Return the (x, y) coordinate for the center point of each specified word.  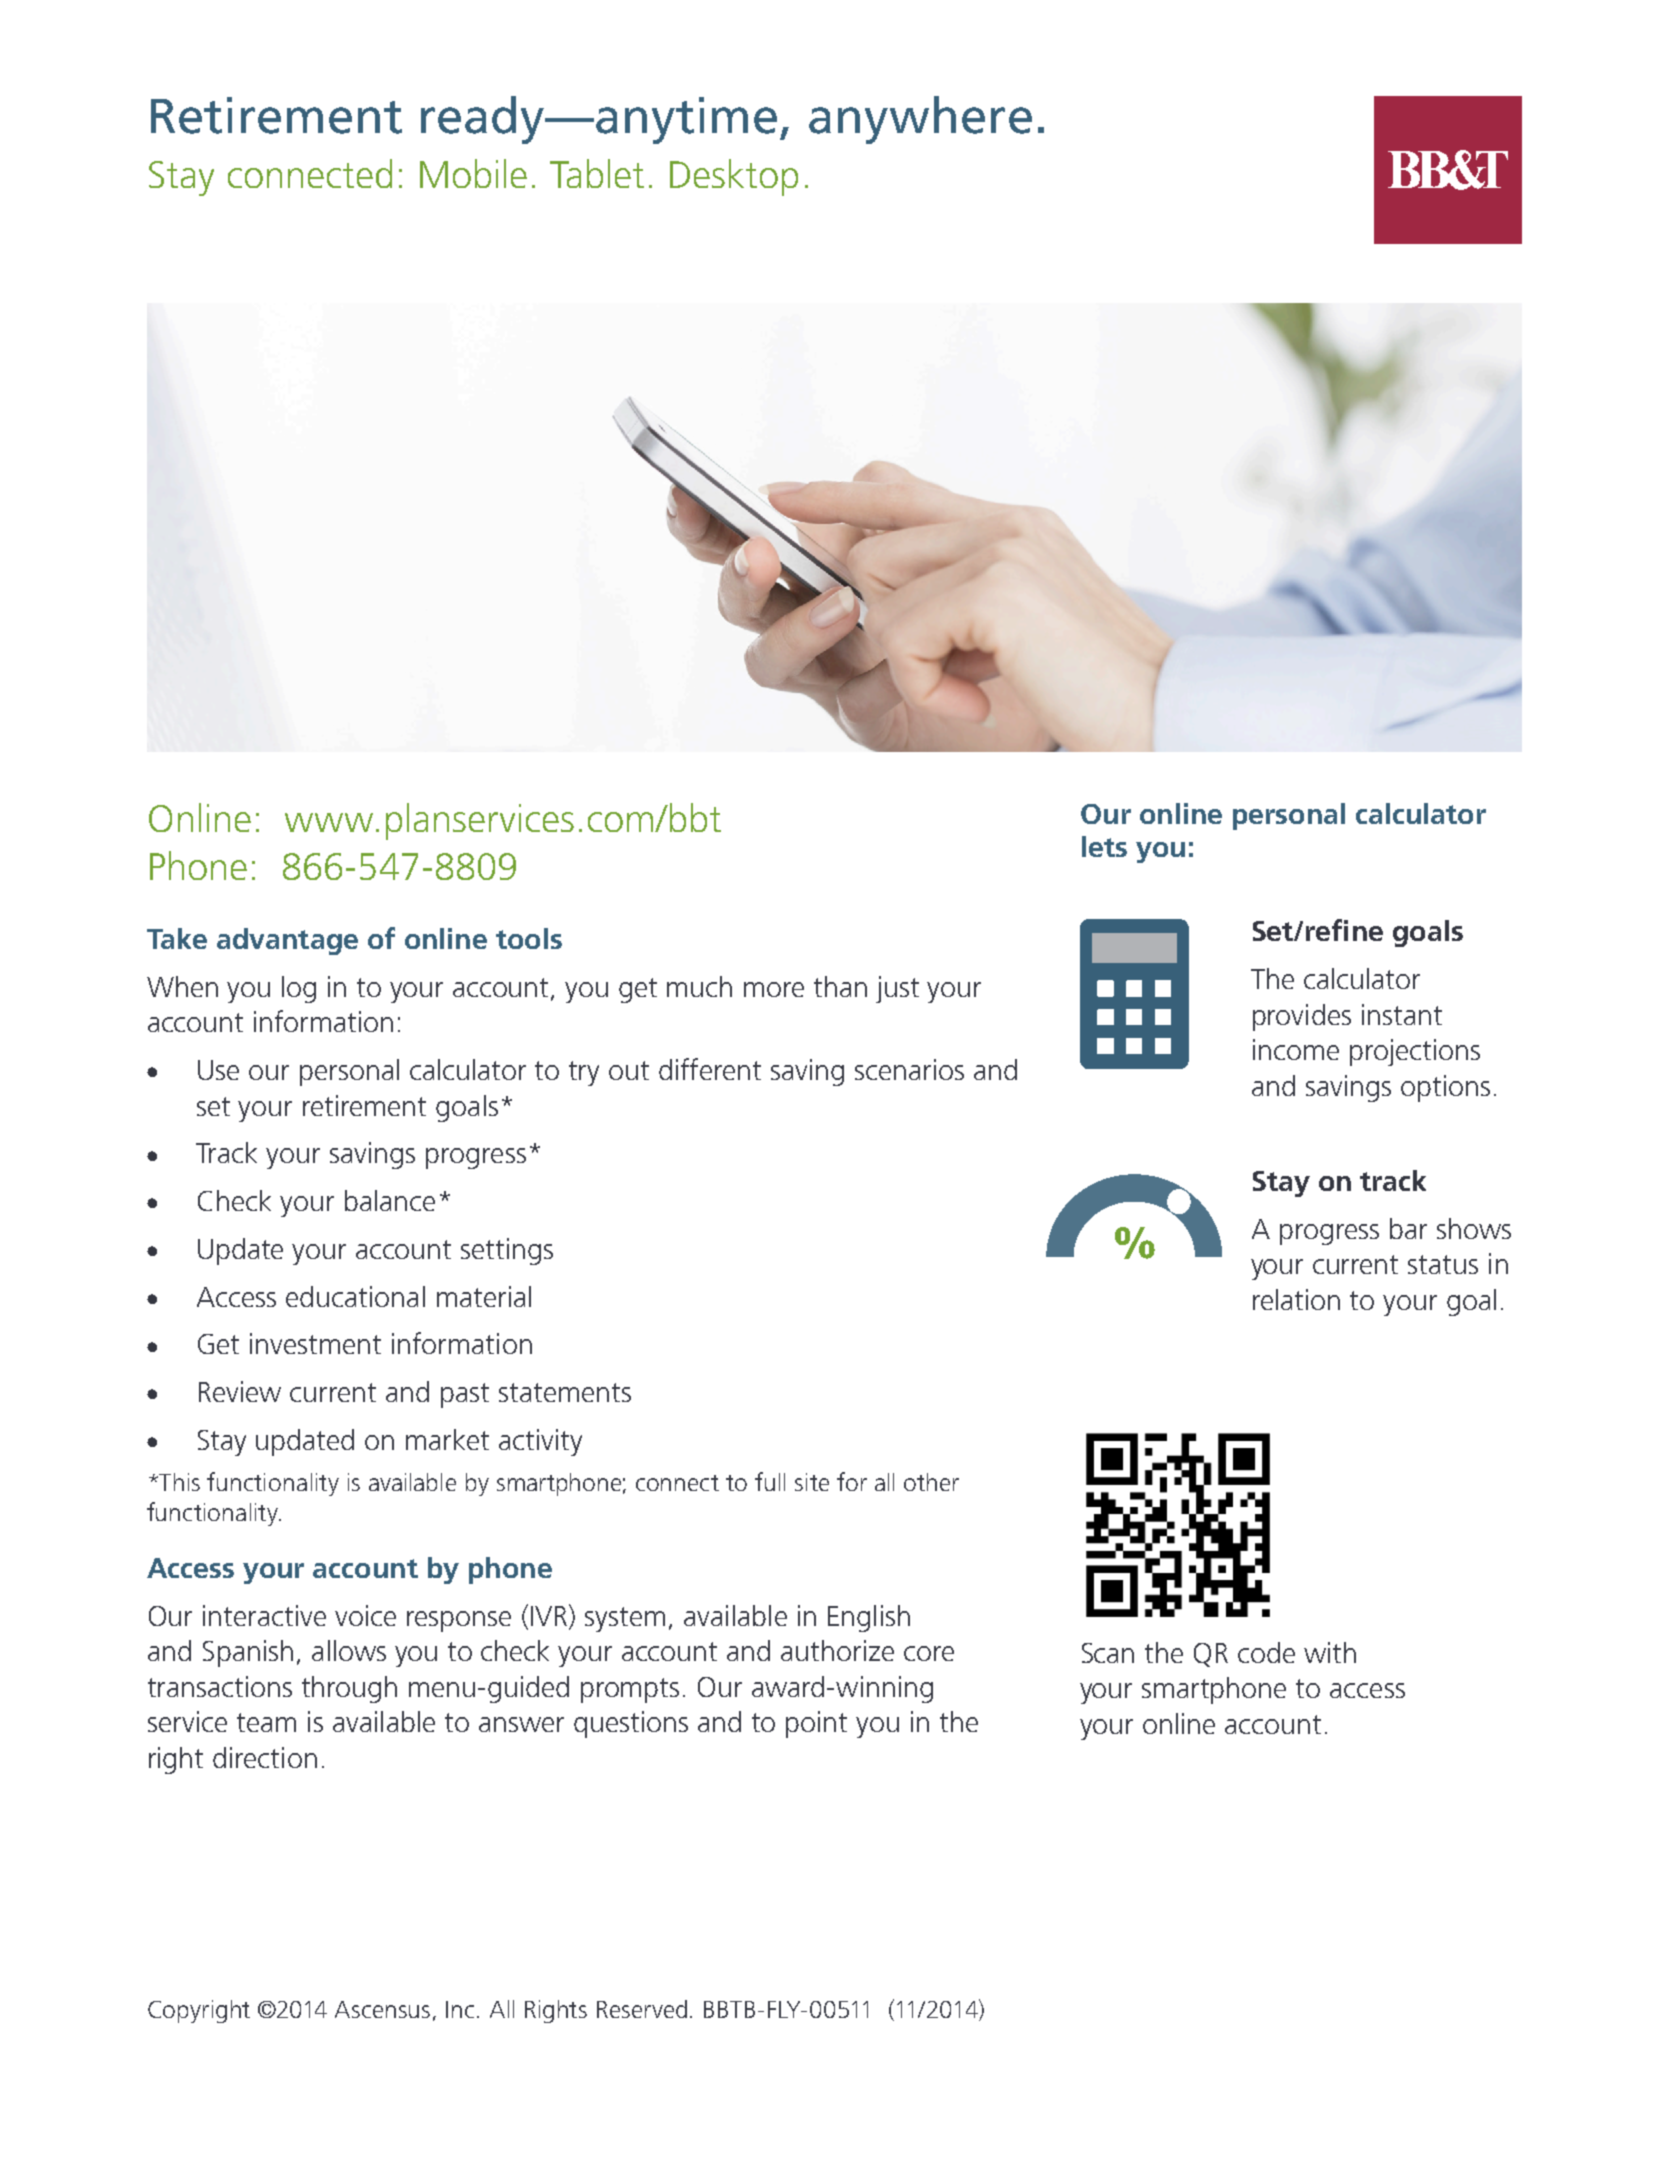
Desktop (734, 177)
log (299, 989)
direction (265, 1757)
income (1296, 1049)
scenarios (909, 1069)
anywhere (920, 120)
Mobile (473, 173)
